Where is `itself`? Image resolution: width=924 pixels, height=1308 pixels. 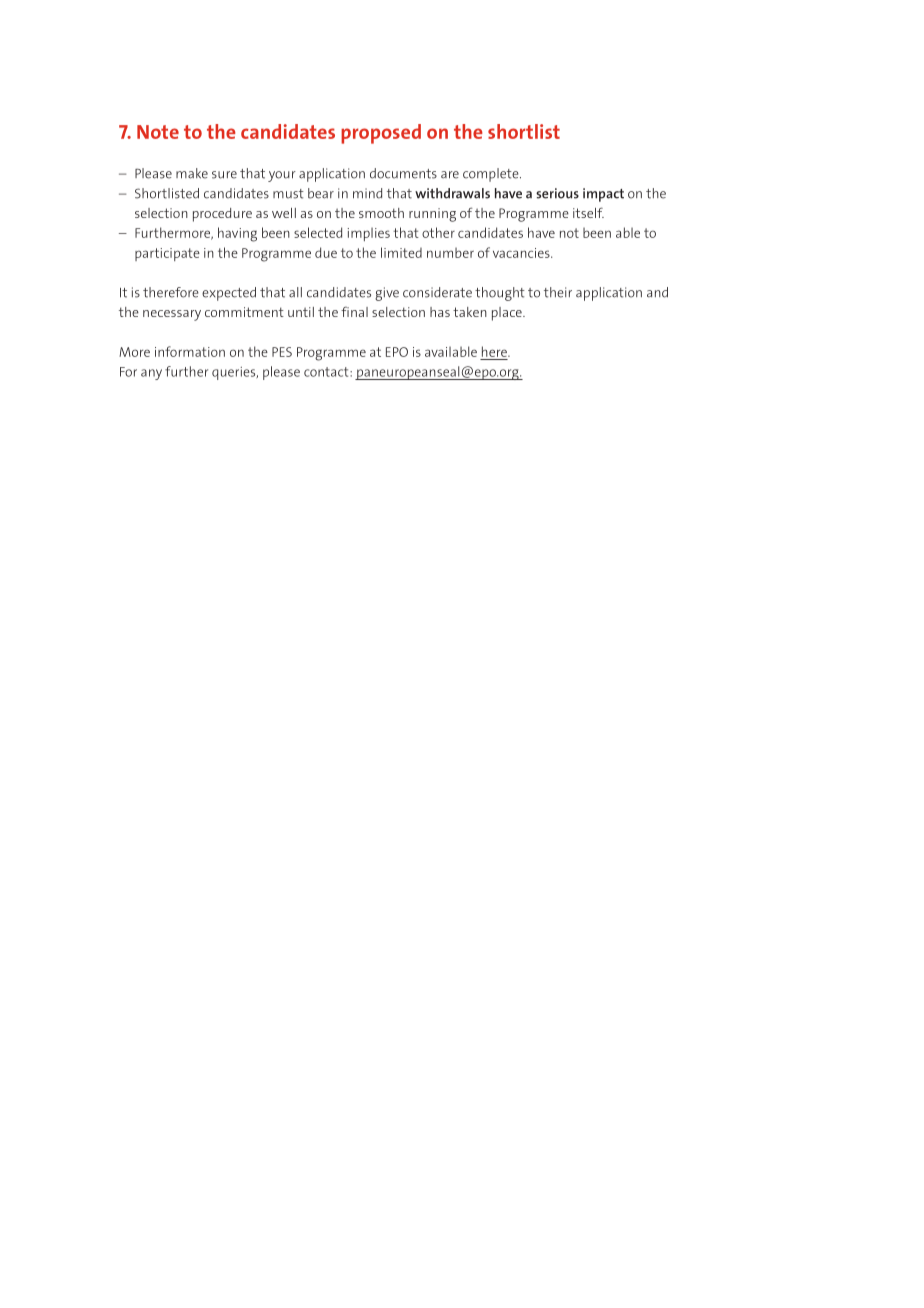
itself is located at coordinates (588, 212).
